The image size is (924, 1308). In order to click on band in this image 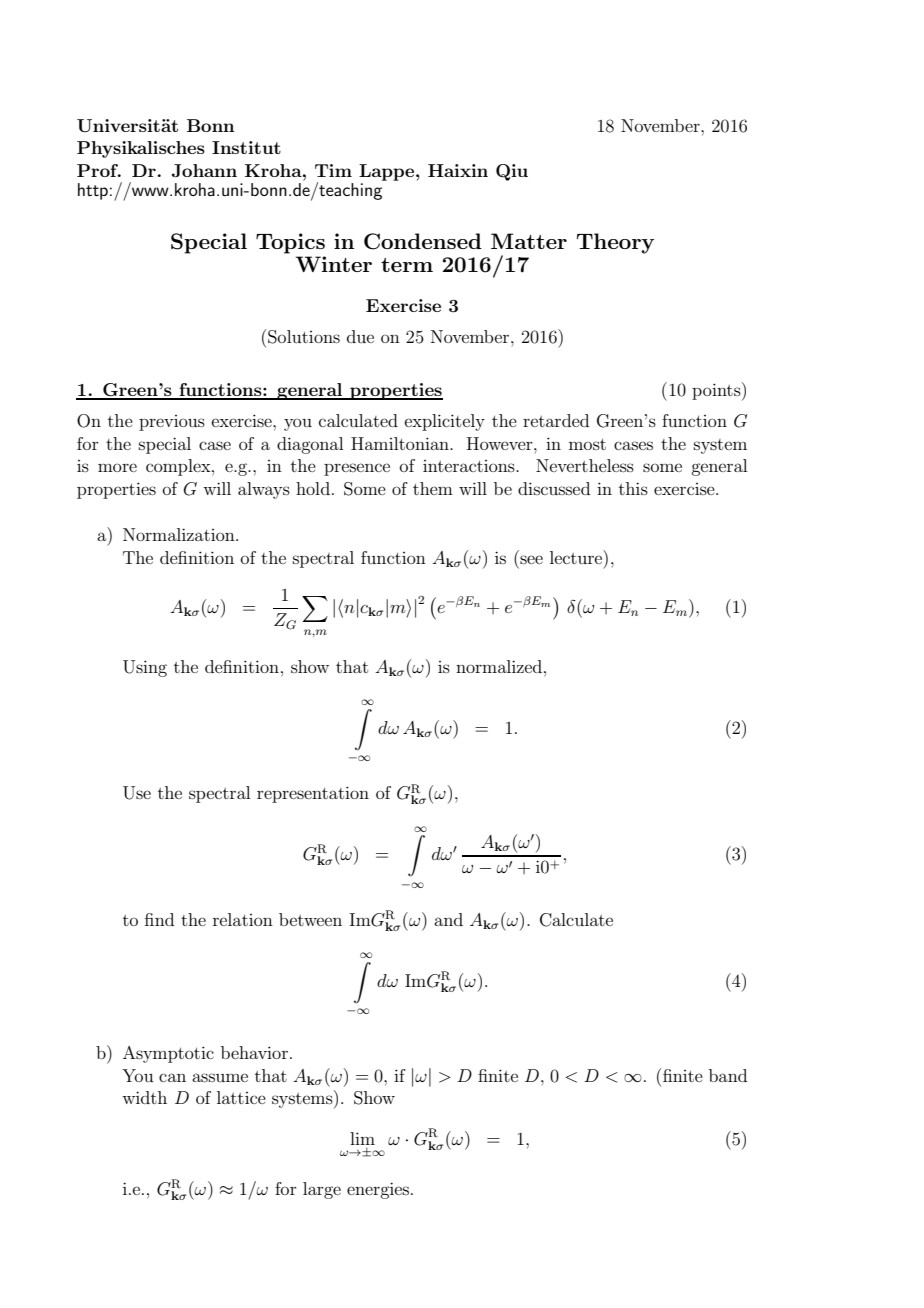, I will do `click(728, 1075)`.
